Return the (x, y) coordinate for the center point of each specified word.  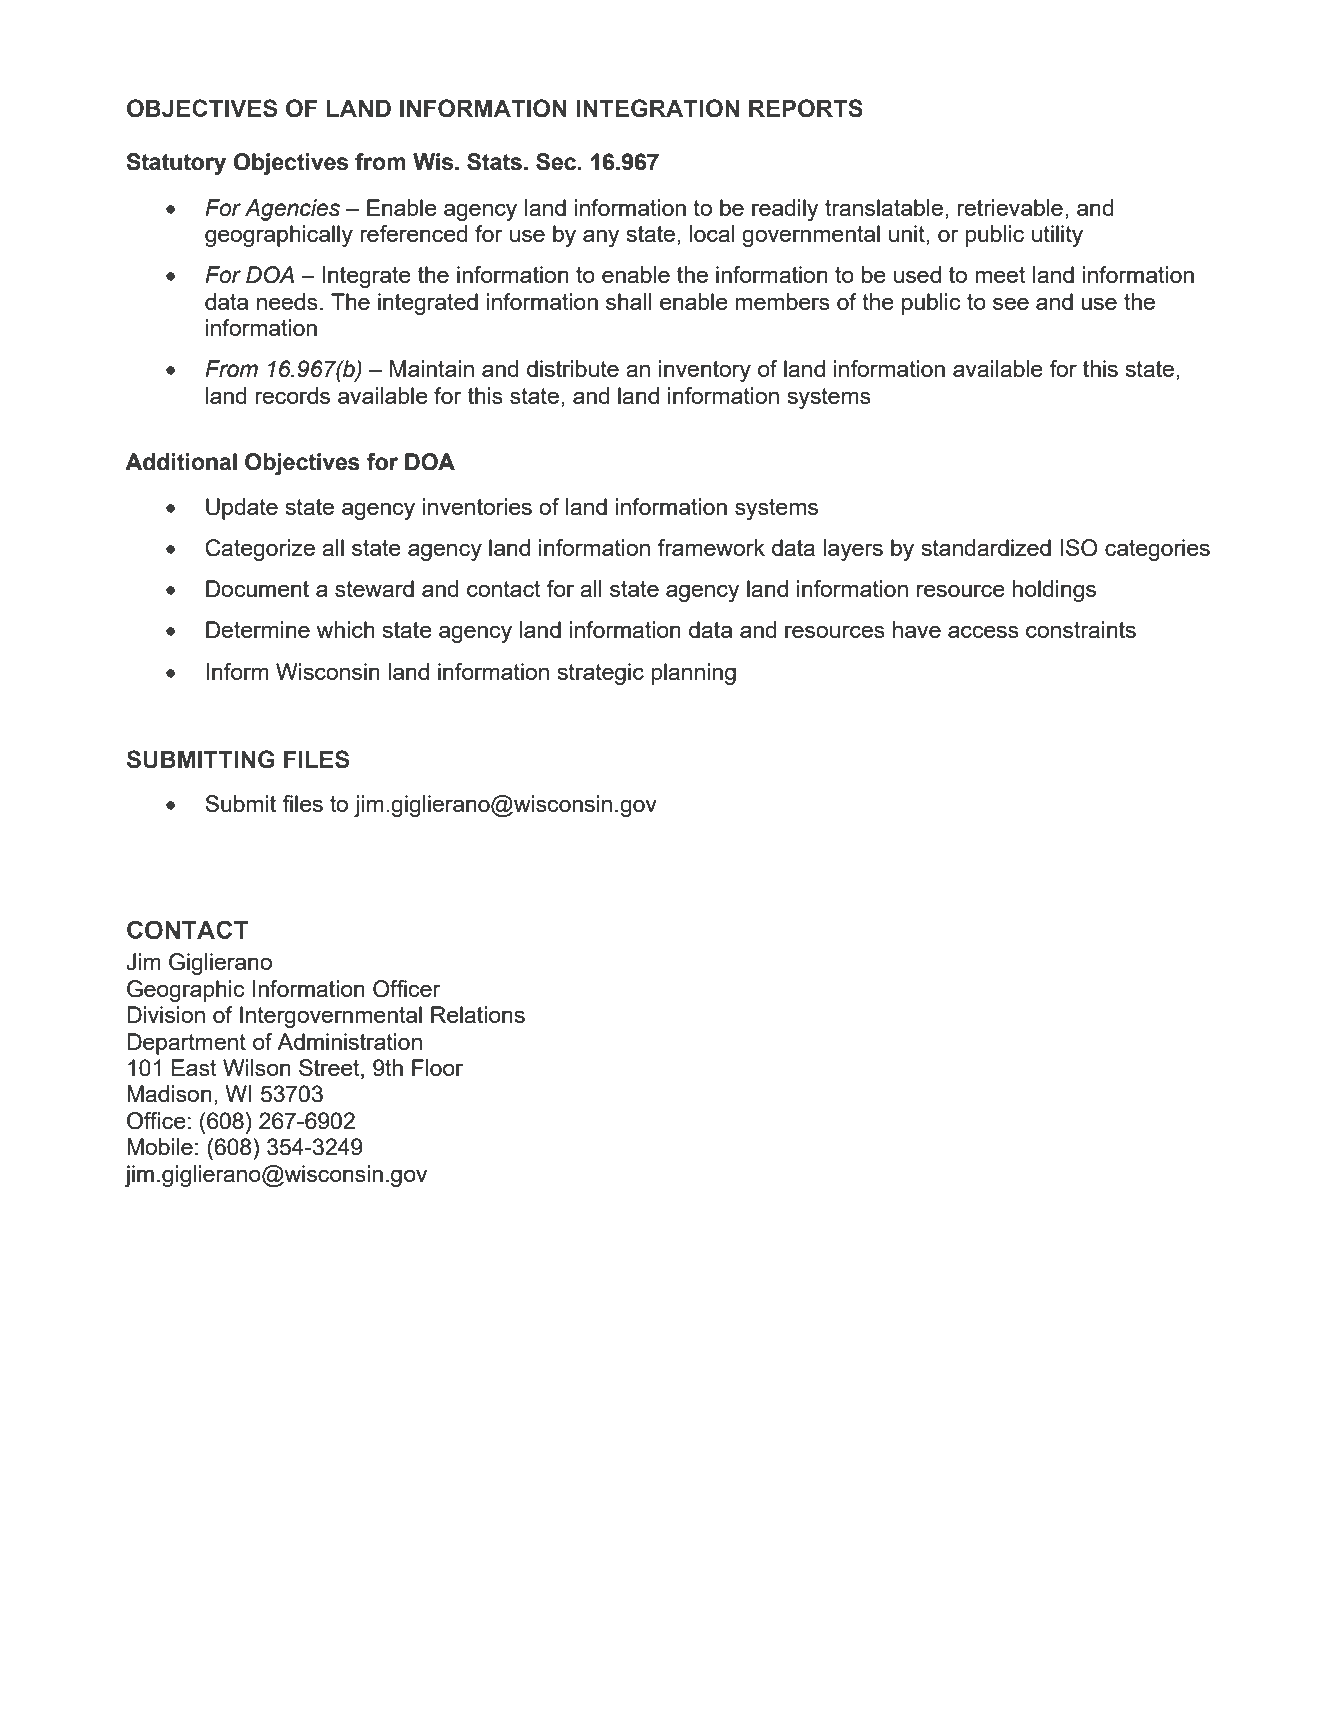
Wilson (257, 1067)
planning (693, 674)
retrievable (1010, 207)
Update (242, 509)
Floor (437, 1067)
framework (711, 547)
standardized (986, 547)
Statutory (176, 164)
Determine (258, 629)
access (983, 631)
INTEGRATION (657, 108)
